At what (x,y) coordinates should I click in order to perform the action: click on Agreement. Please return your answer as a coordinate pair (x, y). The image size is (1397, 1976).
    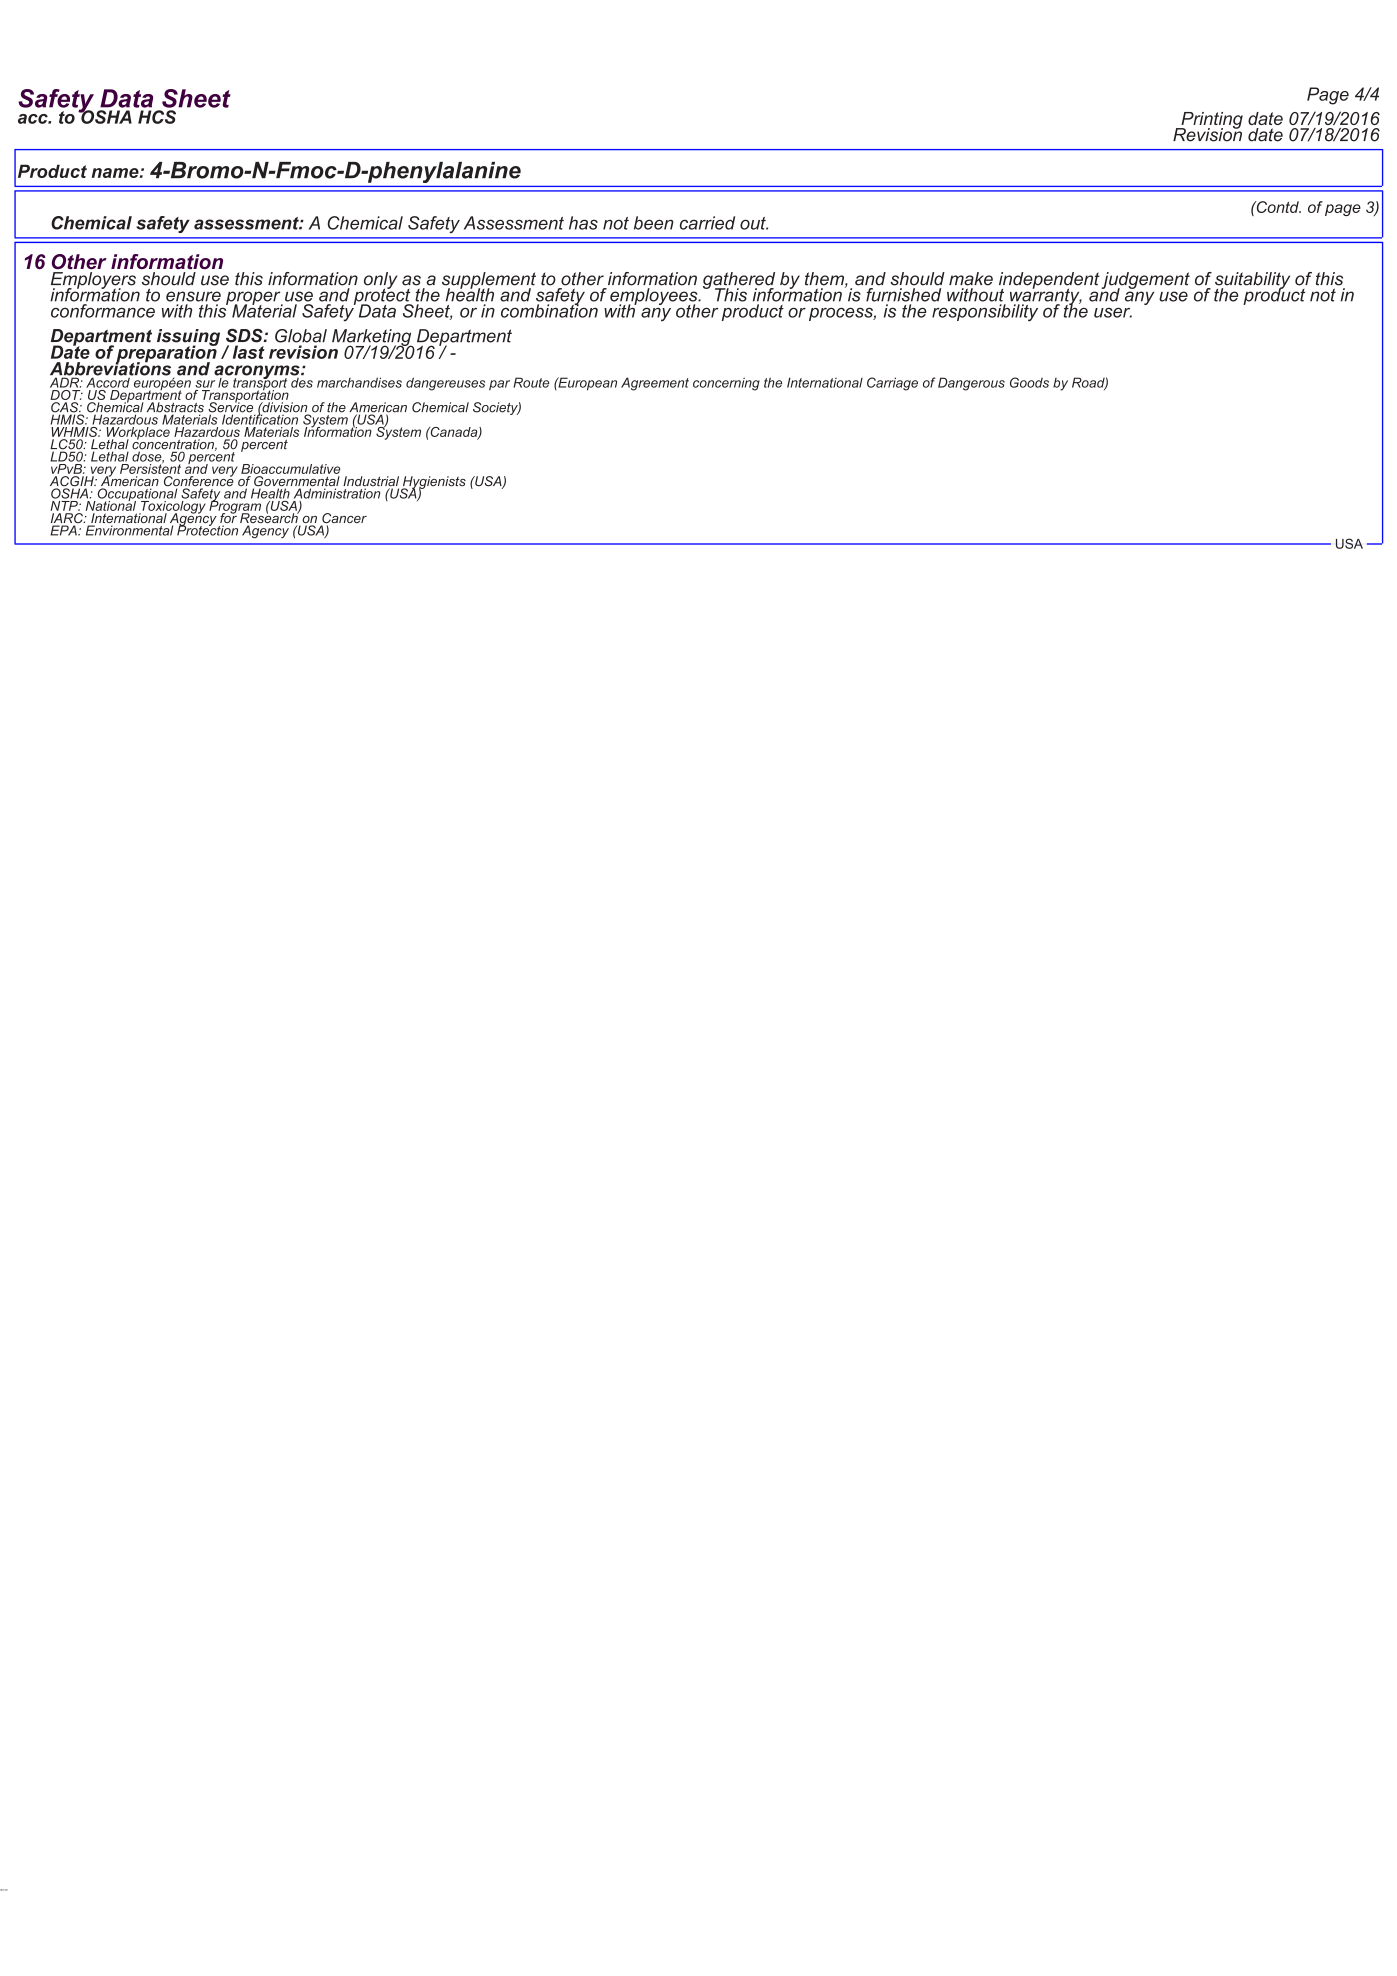
    Looking at the image, I should click on (655, 384).
